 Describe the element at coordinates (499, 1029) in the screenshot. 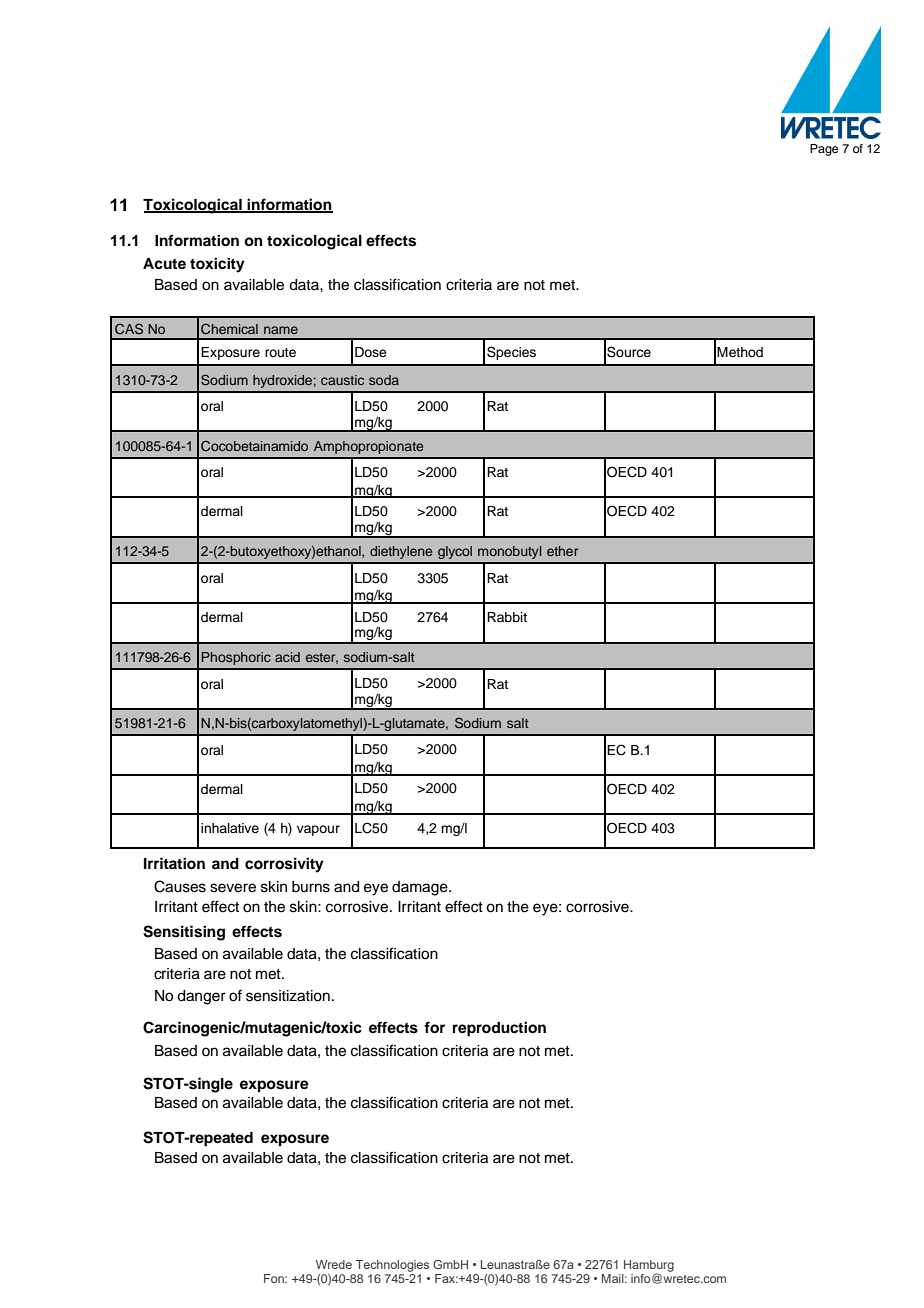

I see `reproduction` at that location.
